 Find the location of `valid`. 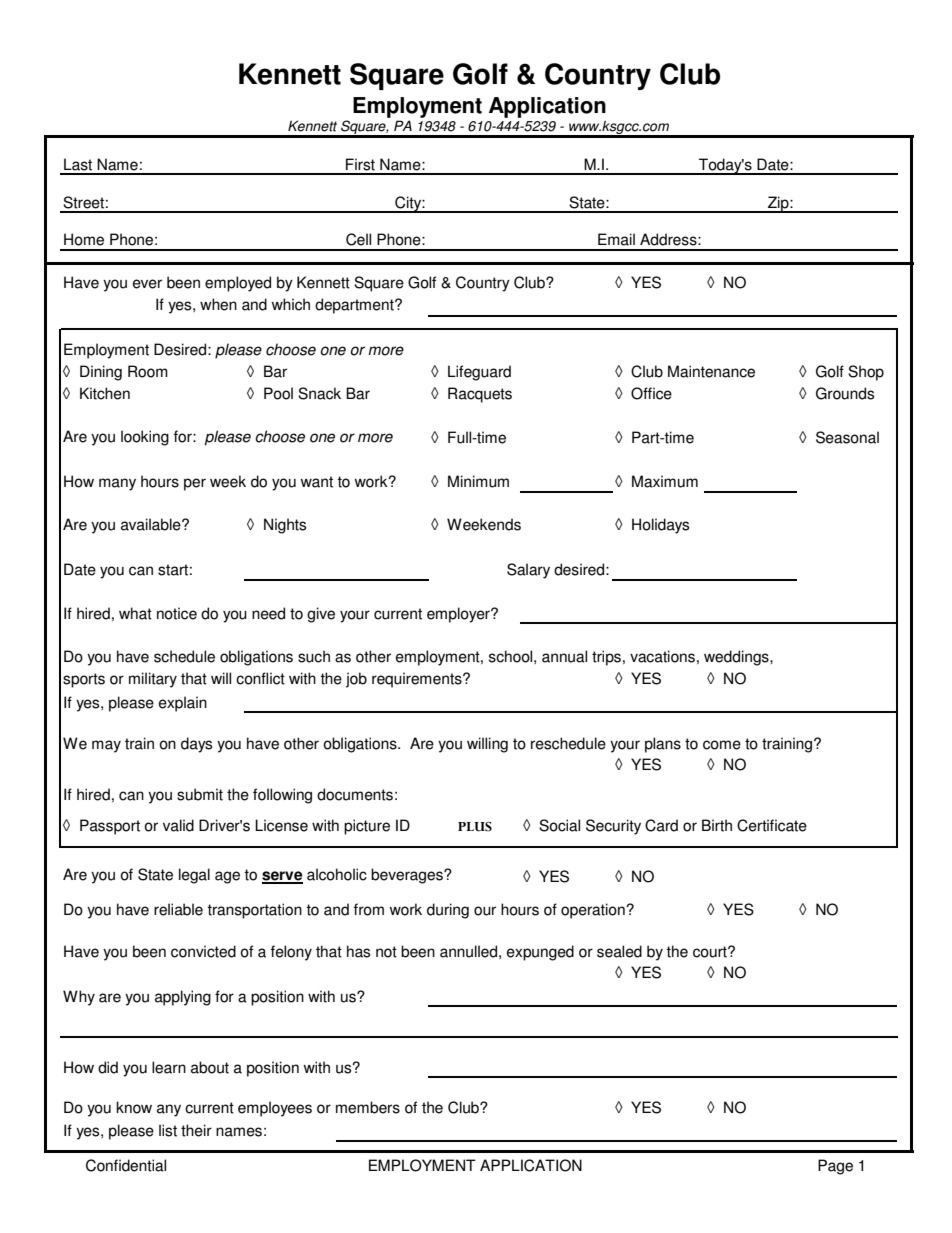

valid is located at coordinates (178, 825).
